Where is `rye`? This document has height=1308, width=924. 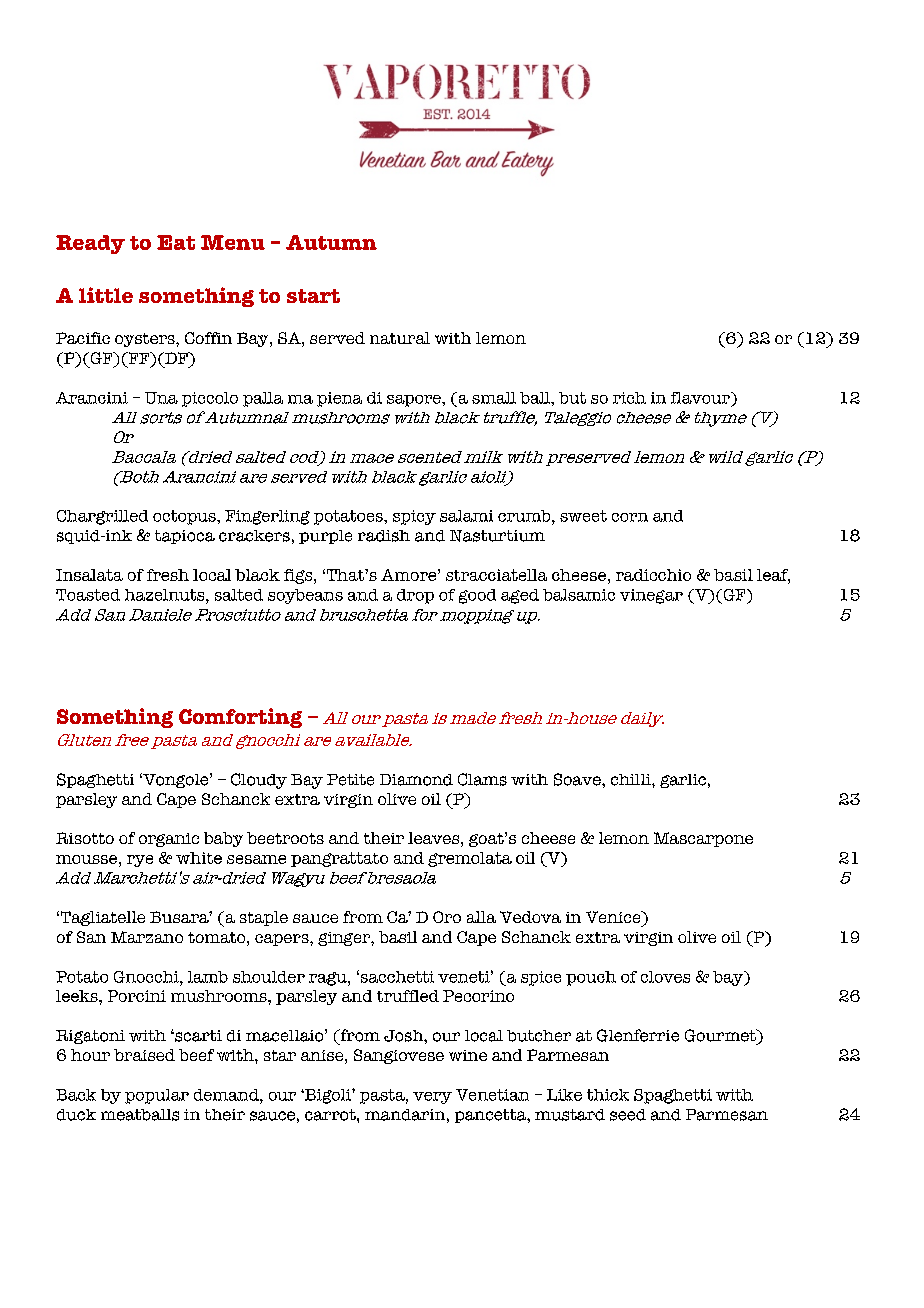 rye is located at coordinates (140, 861).
